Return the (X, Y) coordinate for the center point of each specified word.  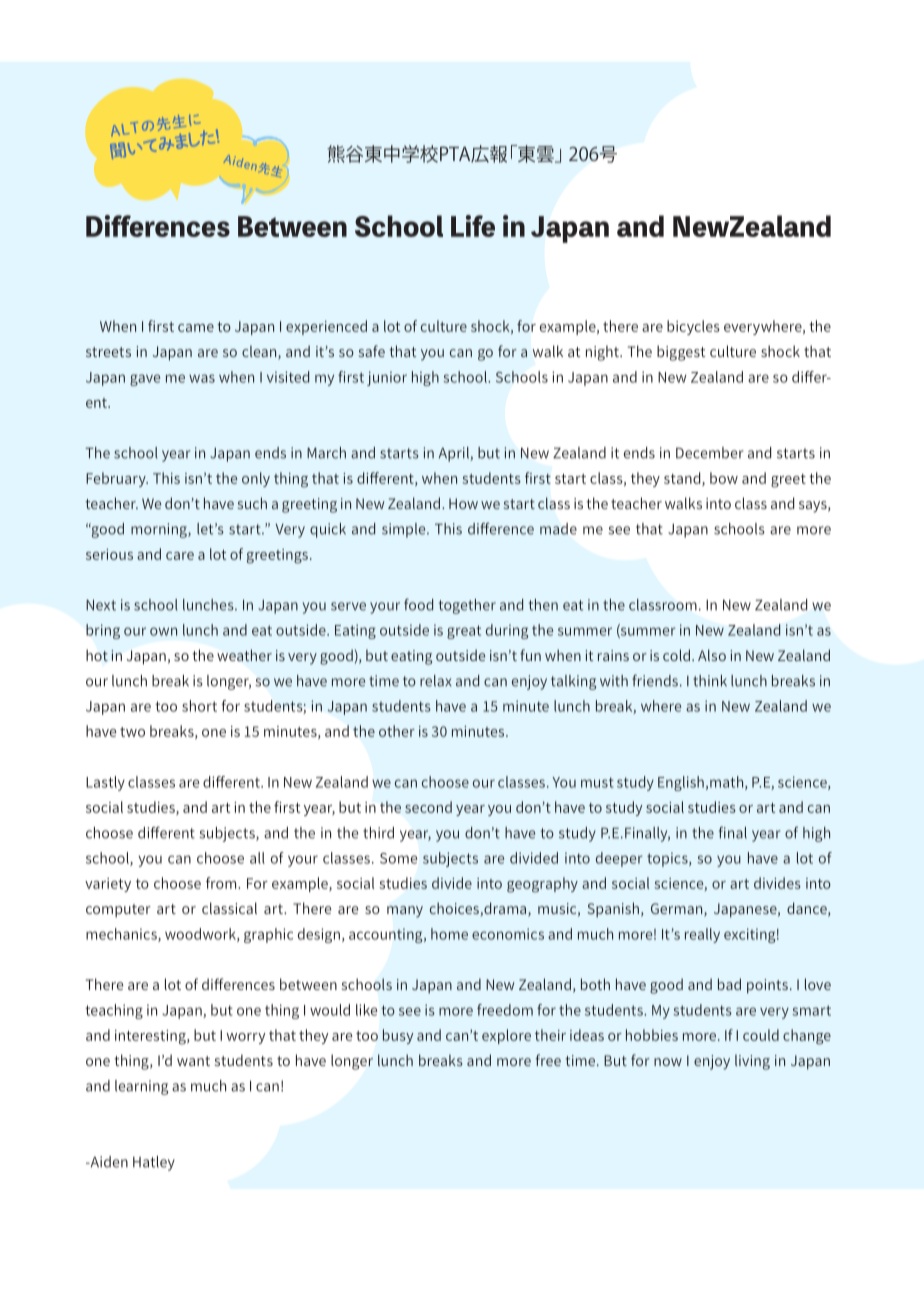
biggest (681, 353)
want (193, 1061)
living (752, 1062)
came (196, 328)
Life (473, 226)
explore (506, 1036)
